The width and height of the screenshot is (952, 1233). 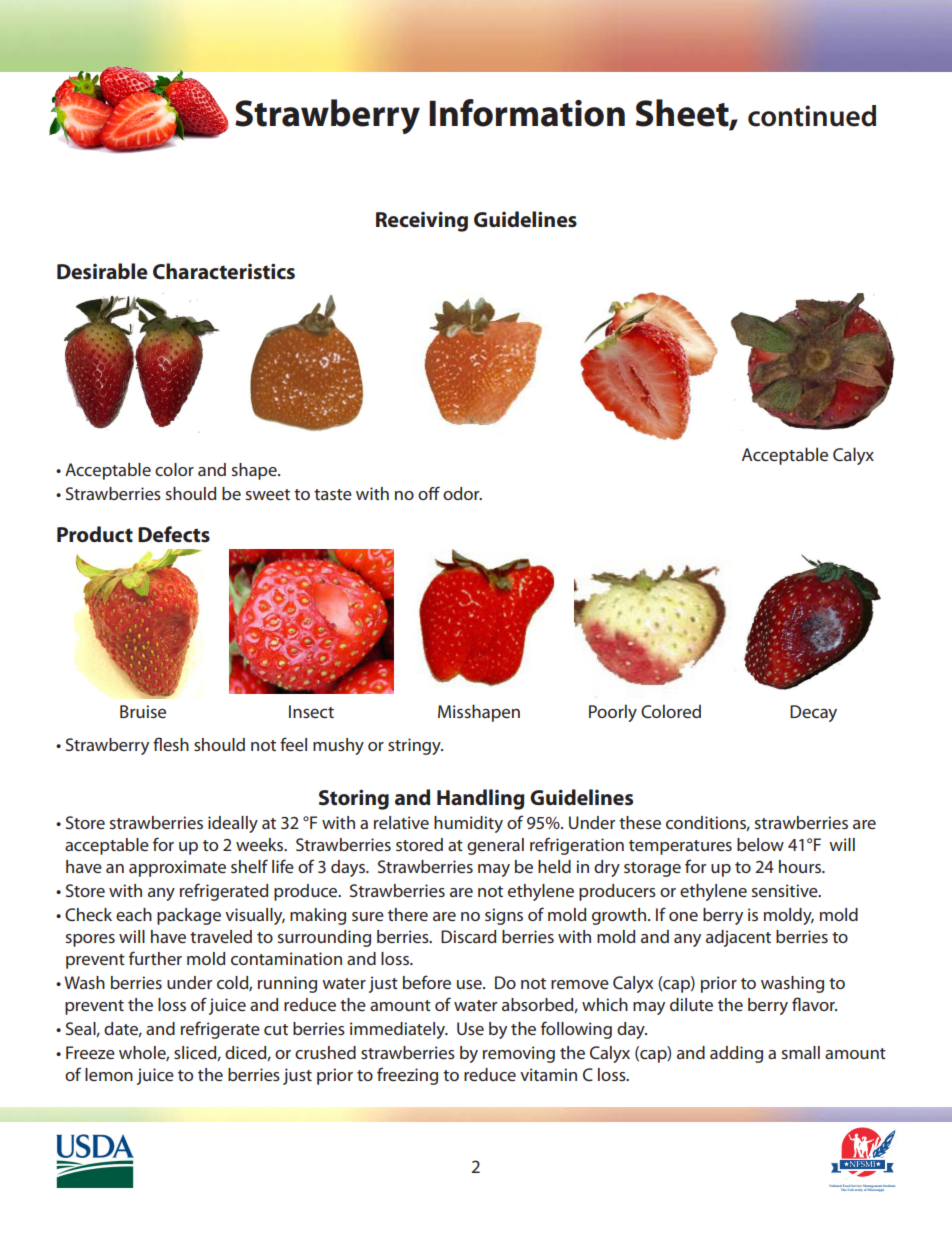 I want to click on package, so click(x=189, y=916).
